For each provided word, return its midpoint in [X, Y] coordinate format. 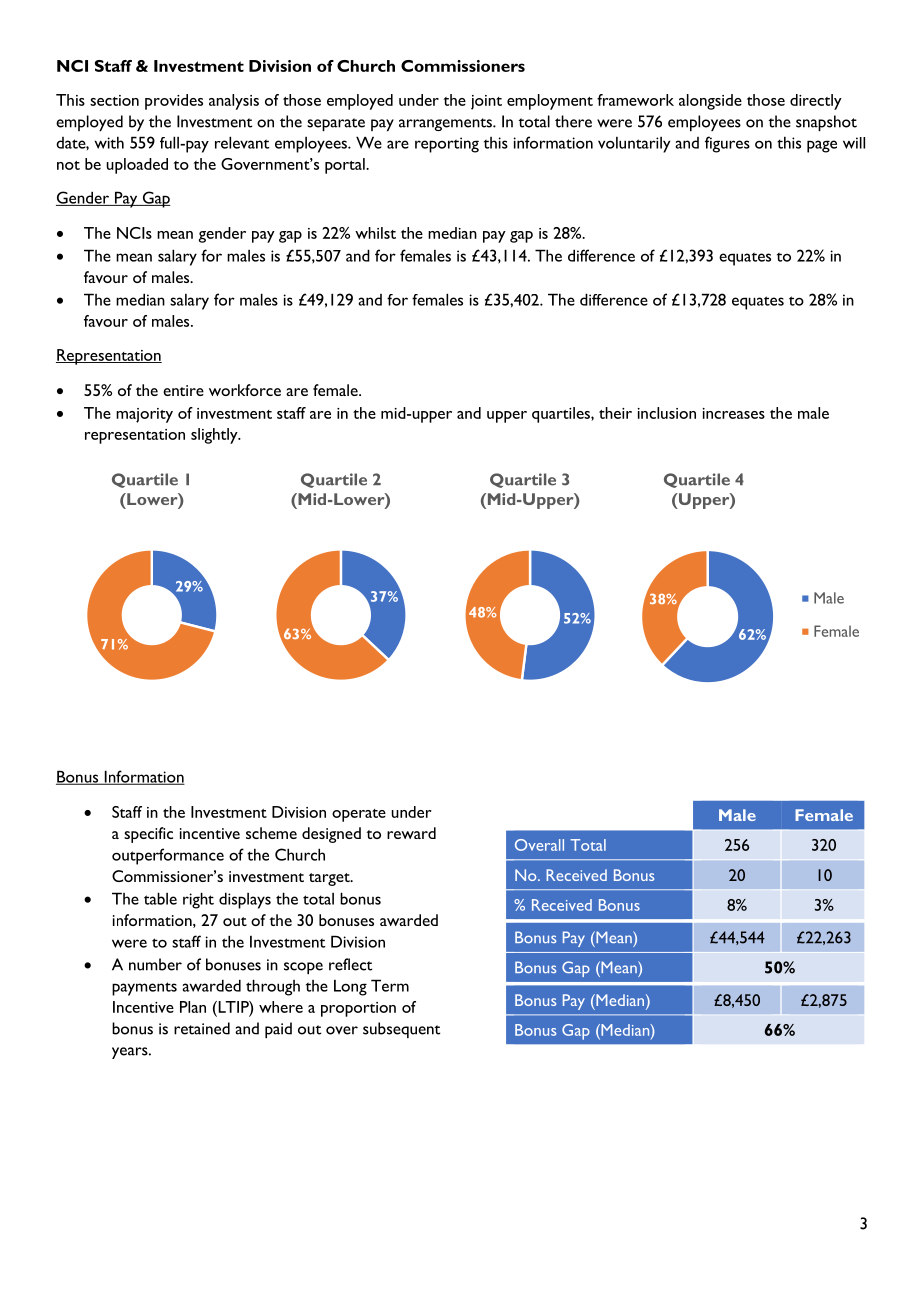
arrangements [446, 124]
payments [144, 989]
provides [174, 102]
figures [727, 144]
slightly [215, 436]
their [615, 413]
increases [734, 413]
